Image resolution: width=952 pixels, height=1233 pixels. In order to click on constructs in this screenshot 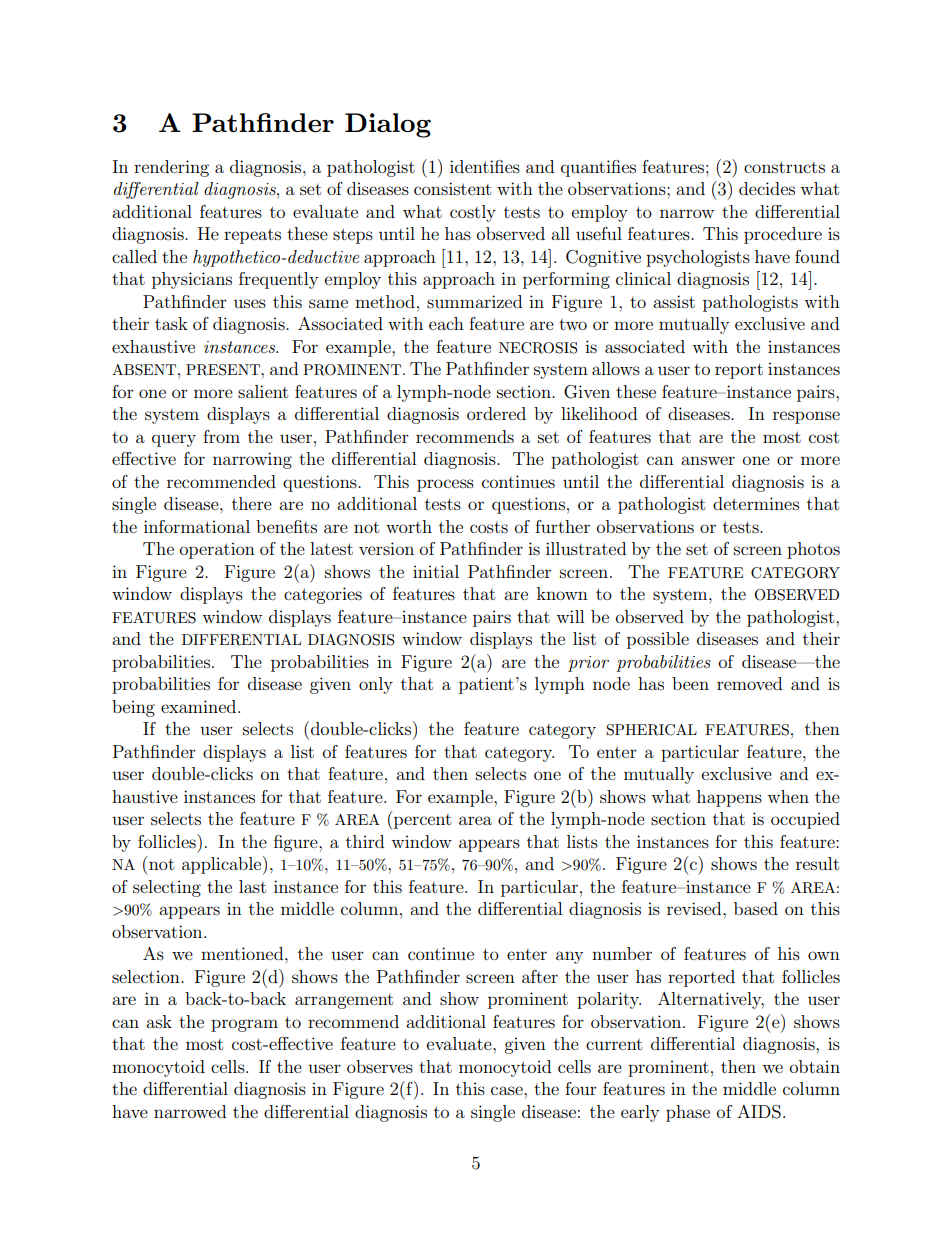, I will do `click(784, 167)`.
